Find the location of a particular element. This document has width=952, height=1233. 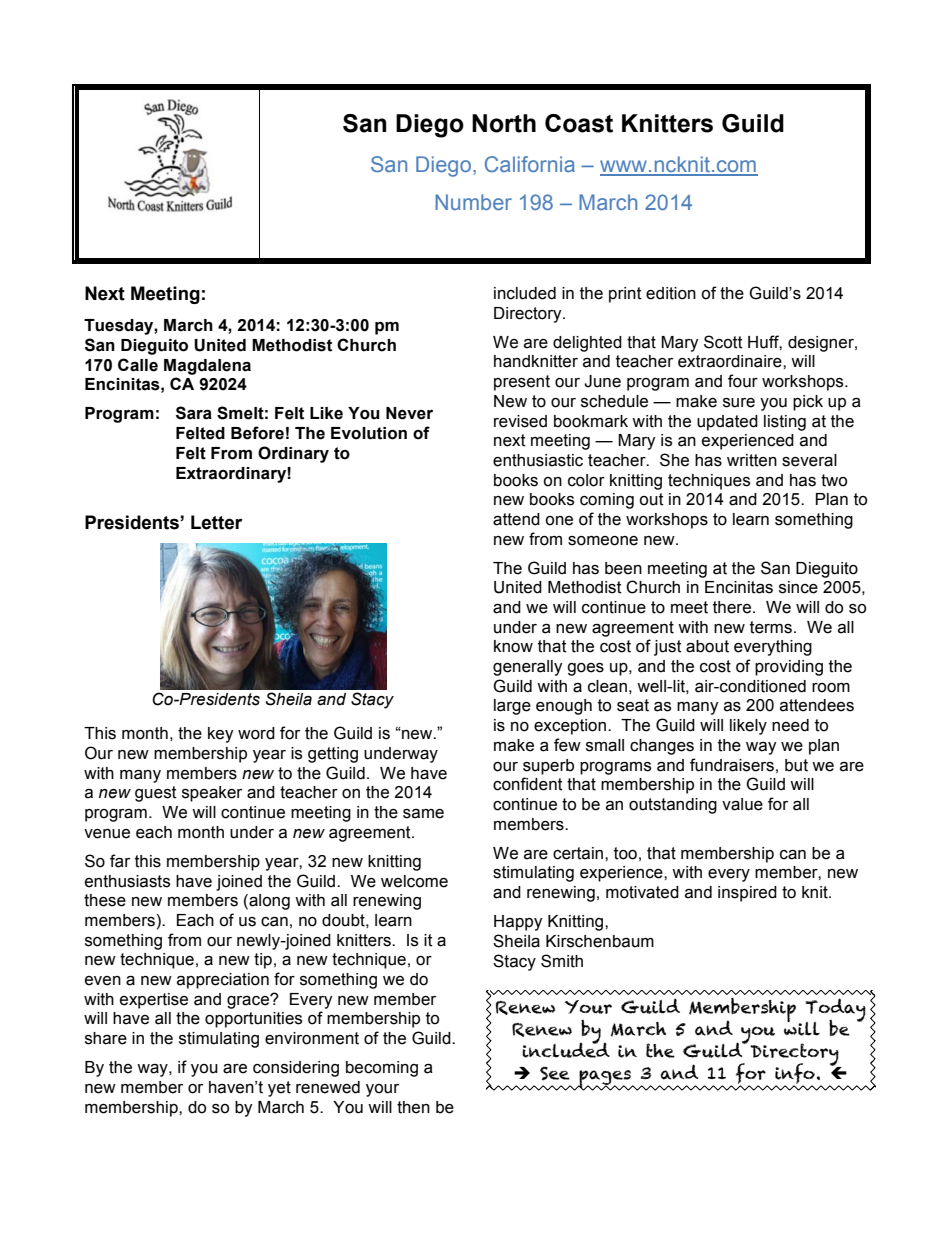

Magdalena is located at coordinates (207, 367).
